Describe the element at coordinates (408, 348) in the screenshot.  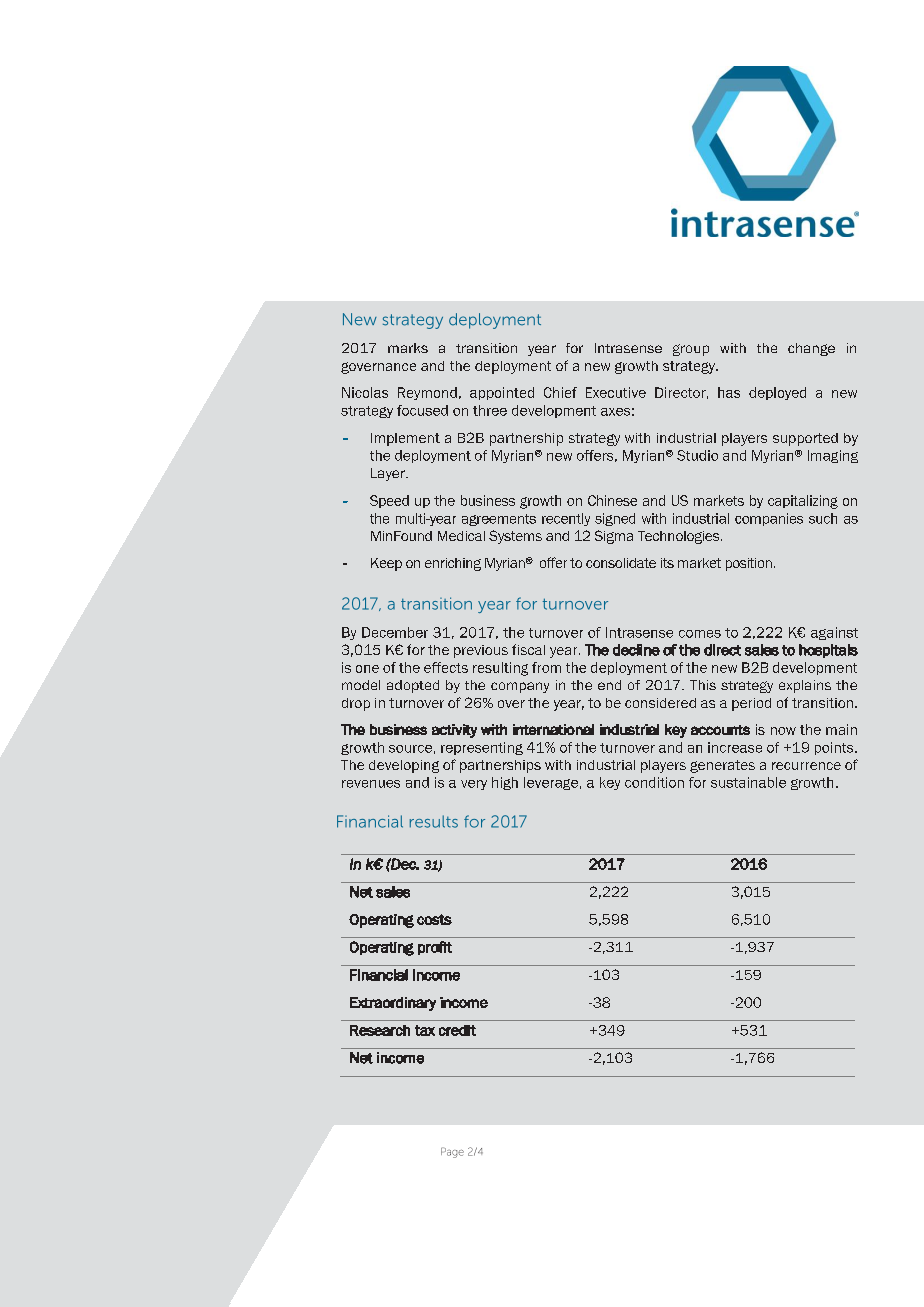
I see `marks` at that location.
